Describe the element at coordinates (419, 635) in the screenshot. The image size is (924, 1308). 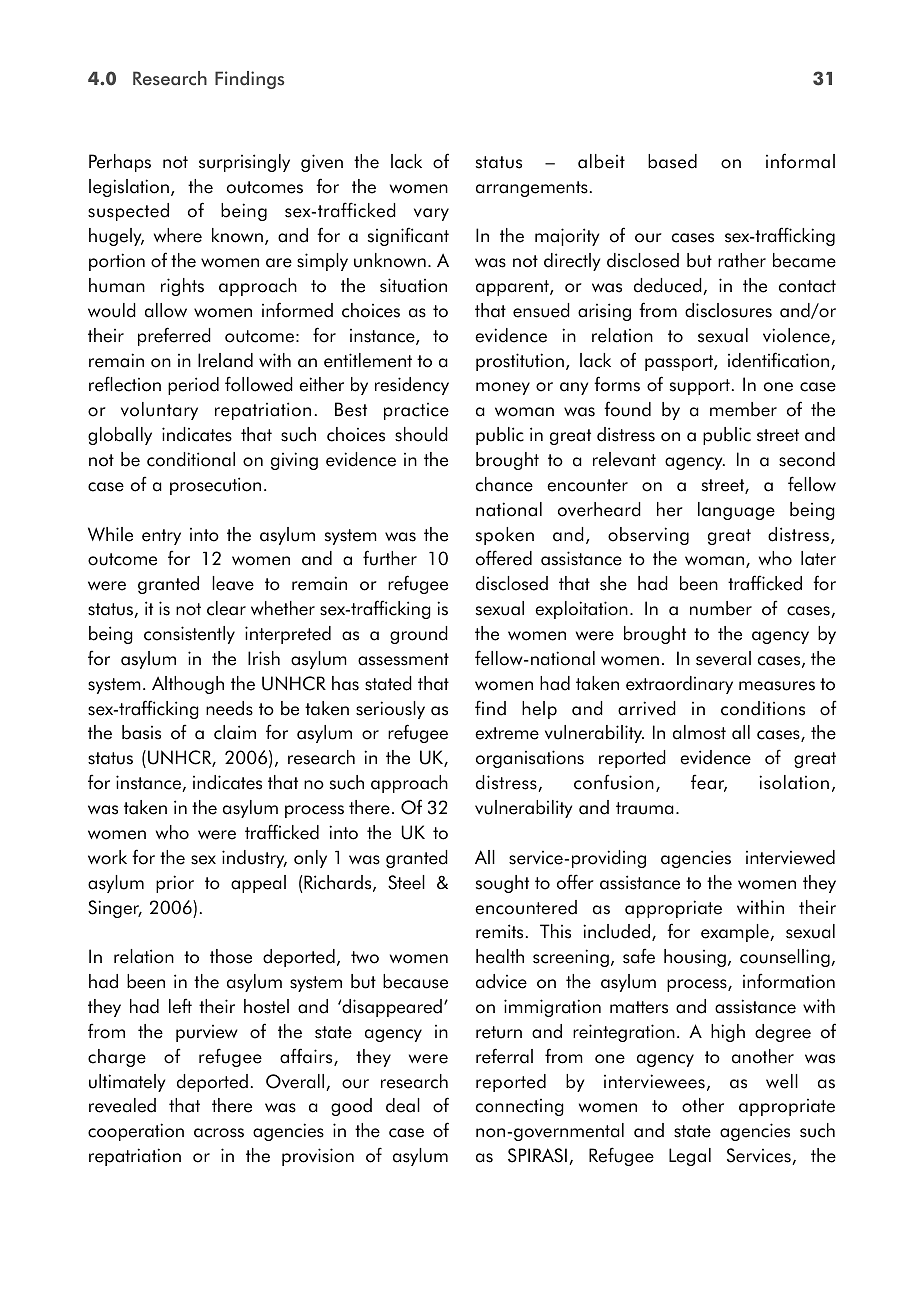
I see `ground` at that location.
